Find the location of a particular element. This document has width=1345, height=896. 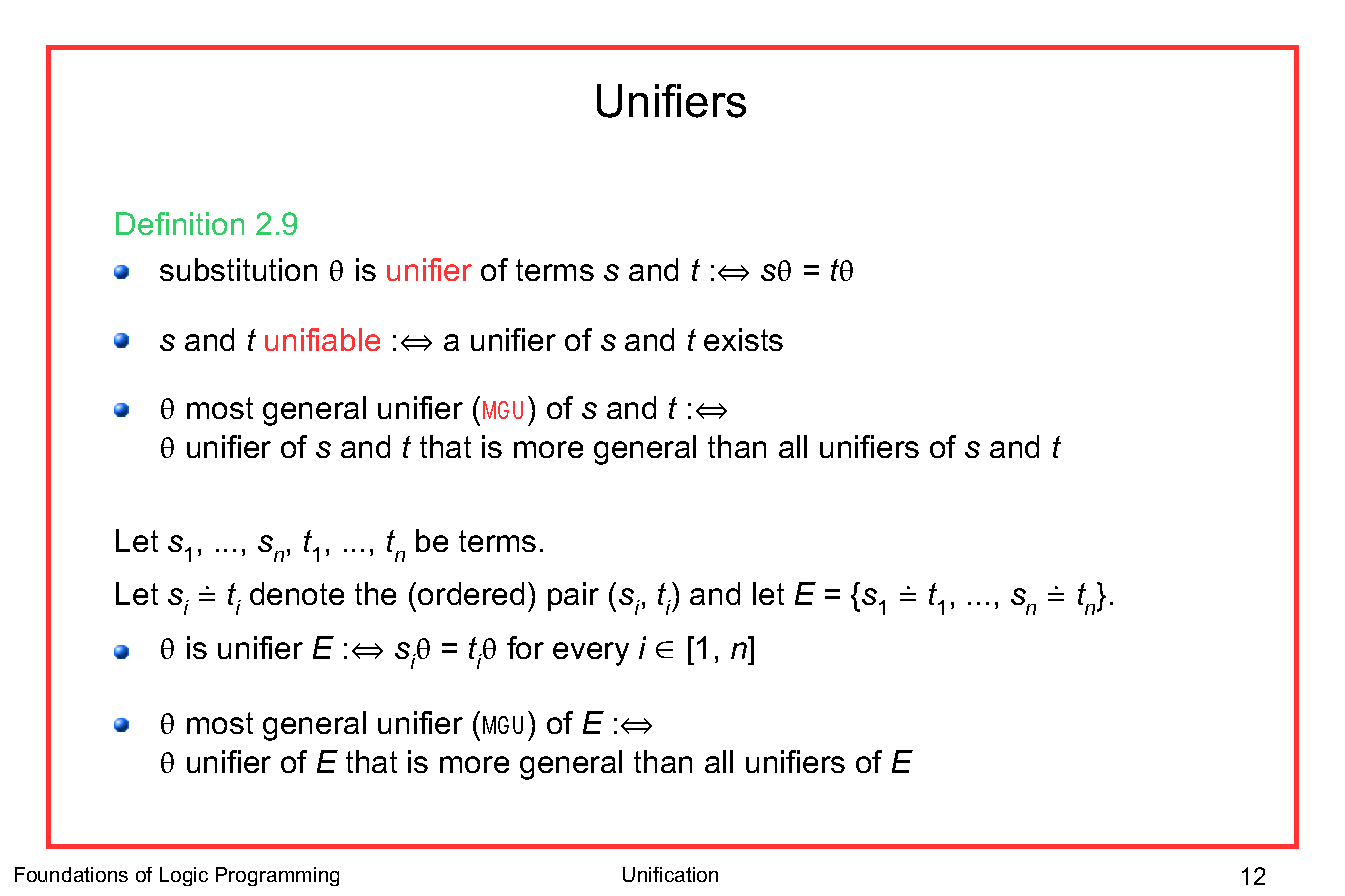

exists is located at coordinates (743, 339).
